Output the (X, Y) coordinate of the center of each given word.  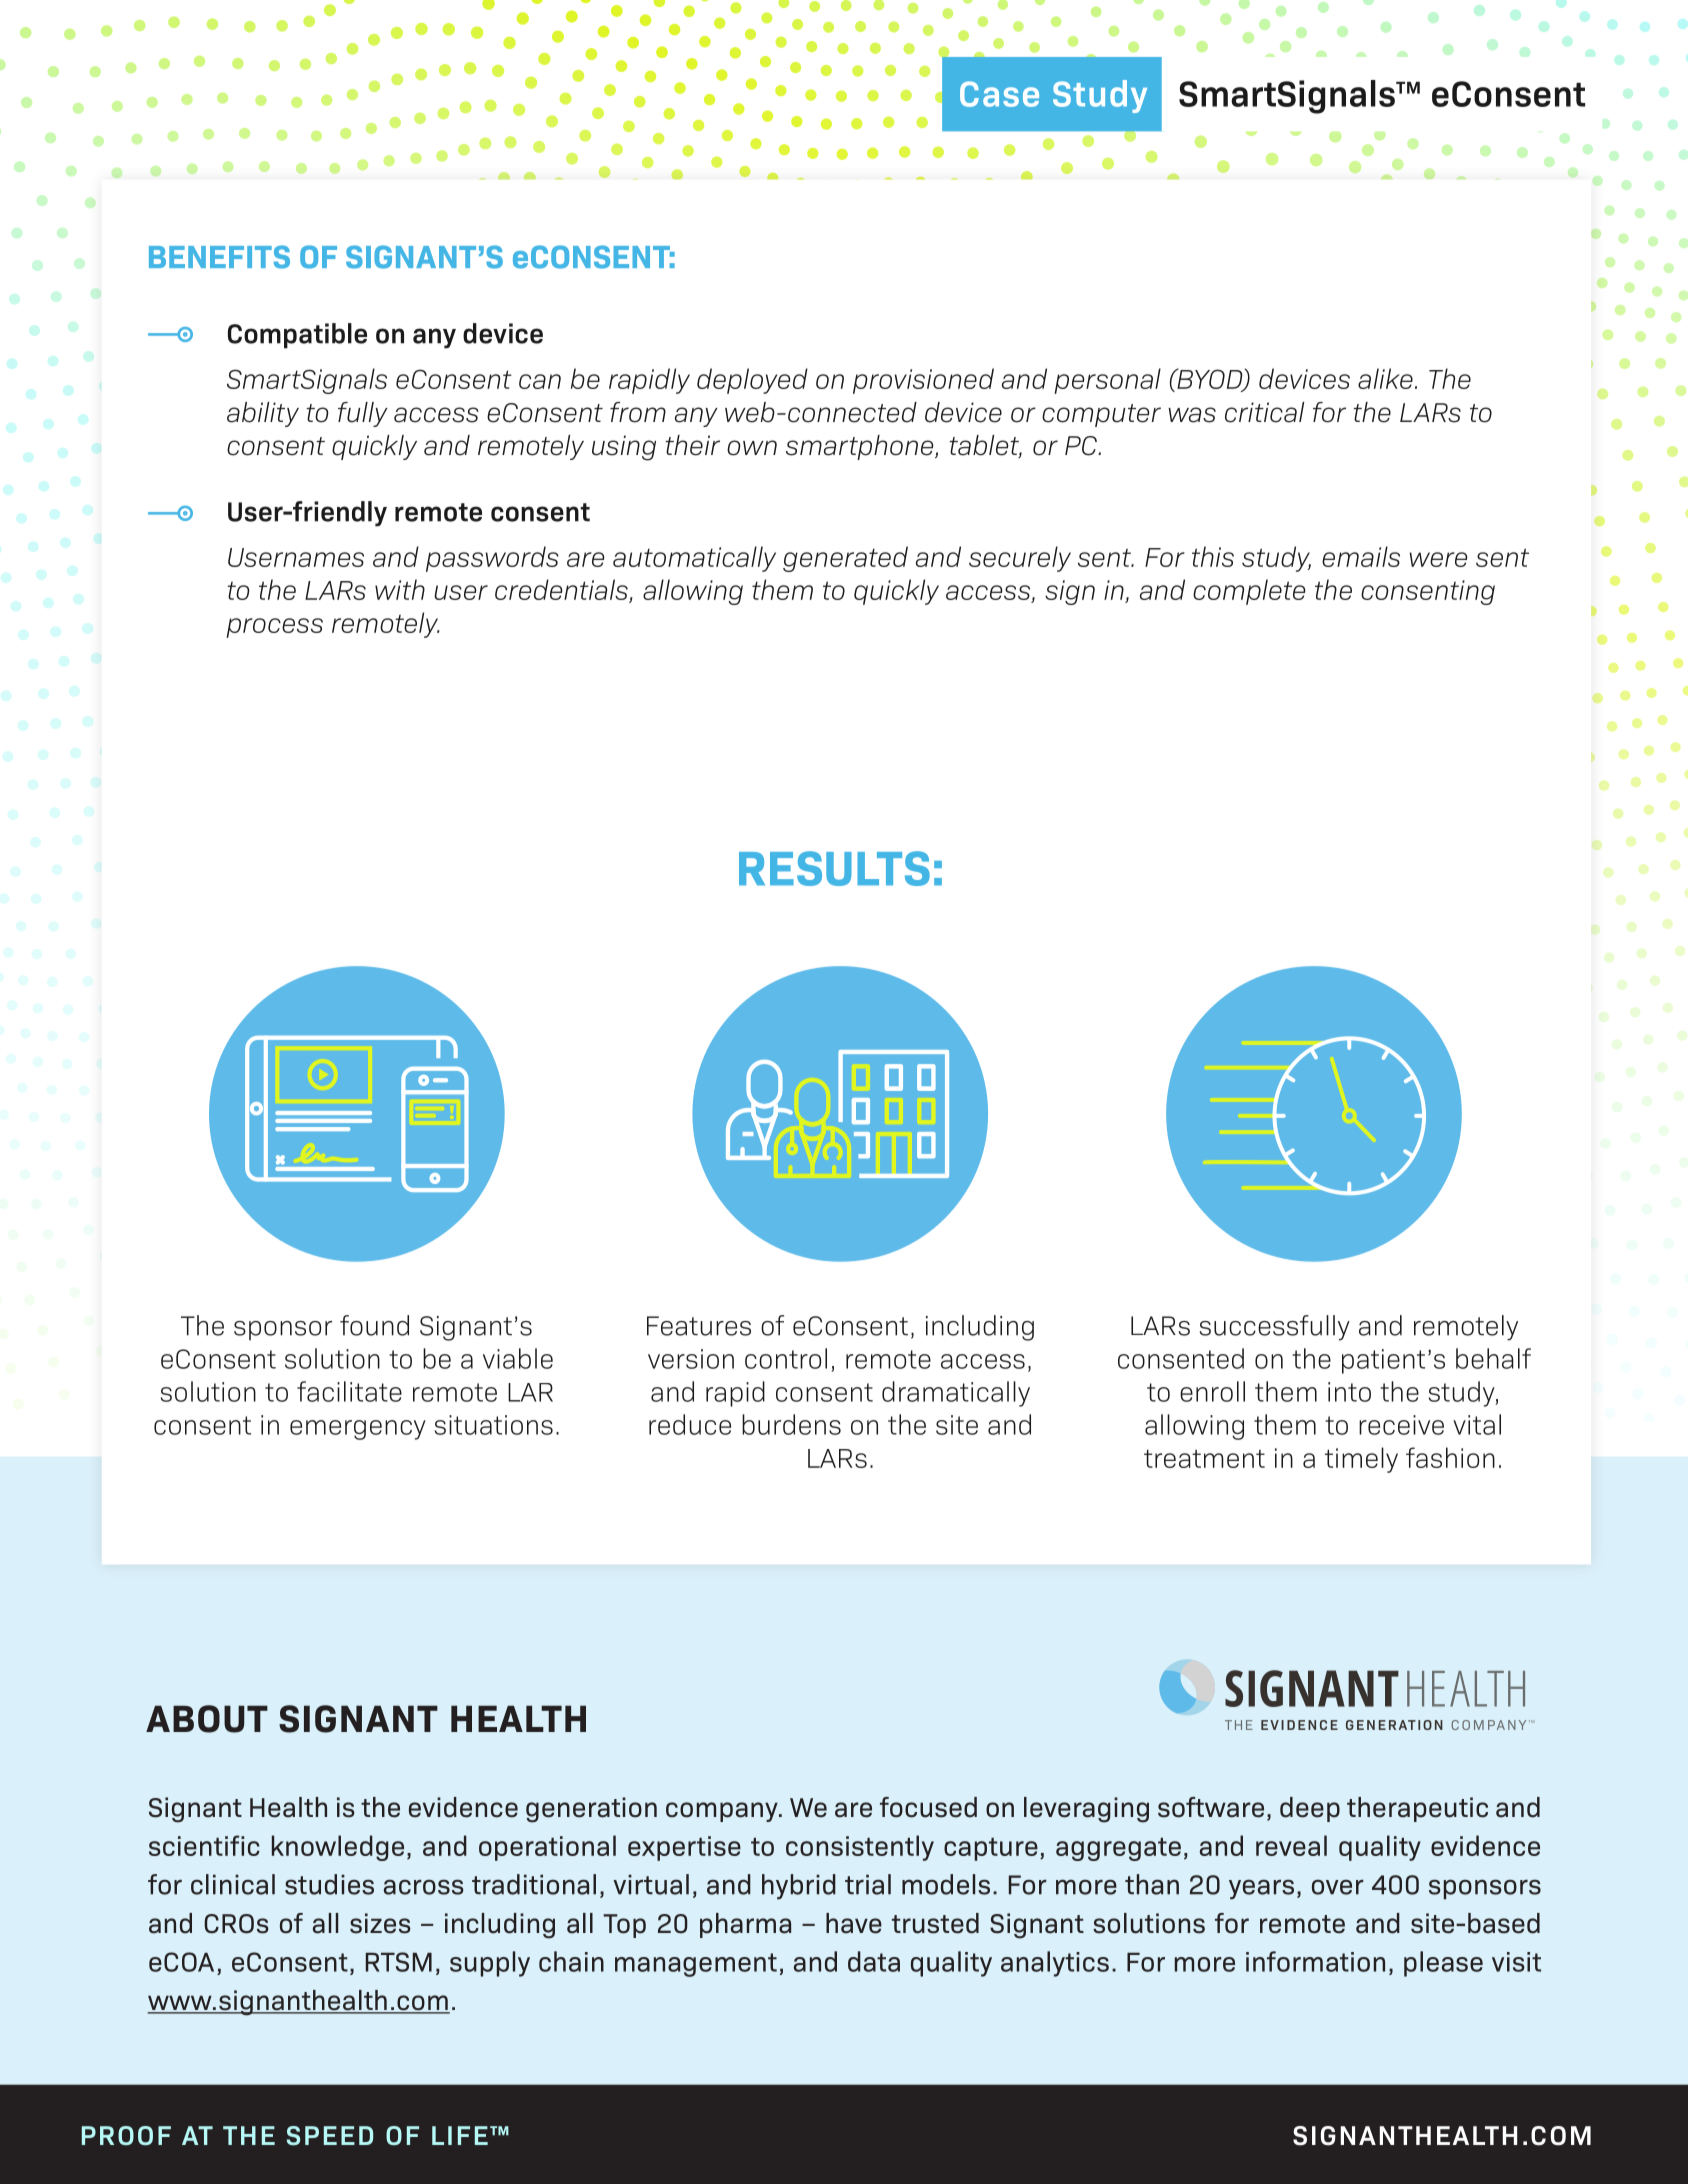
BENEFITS (219, 257)
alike (1385, 378)
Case (999, 94)
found (374, 1325)
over (1338, 1887)
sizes (380, 1923)
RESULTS (834, 868)
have (854, 1923)
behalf (1493, 1358)
